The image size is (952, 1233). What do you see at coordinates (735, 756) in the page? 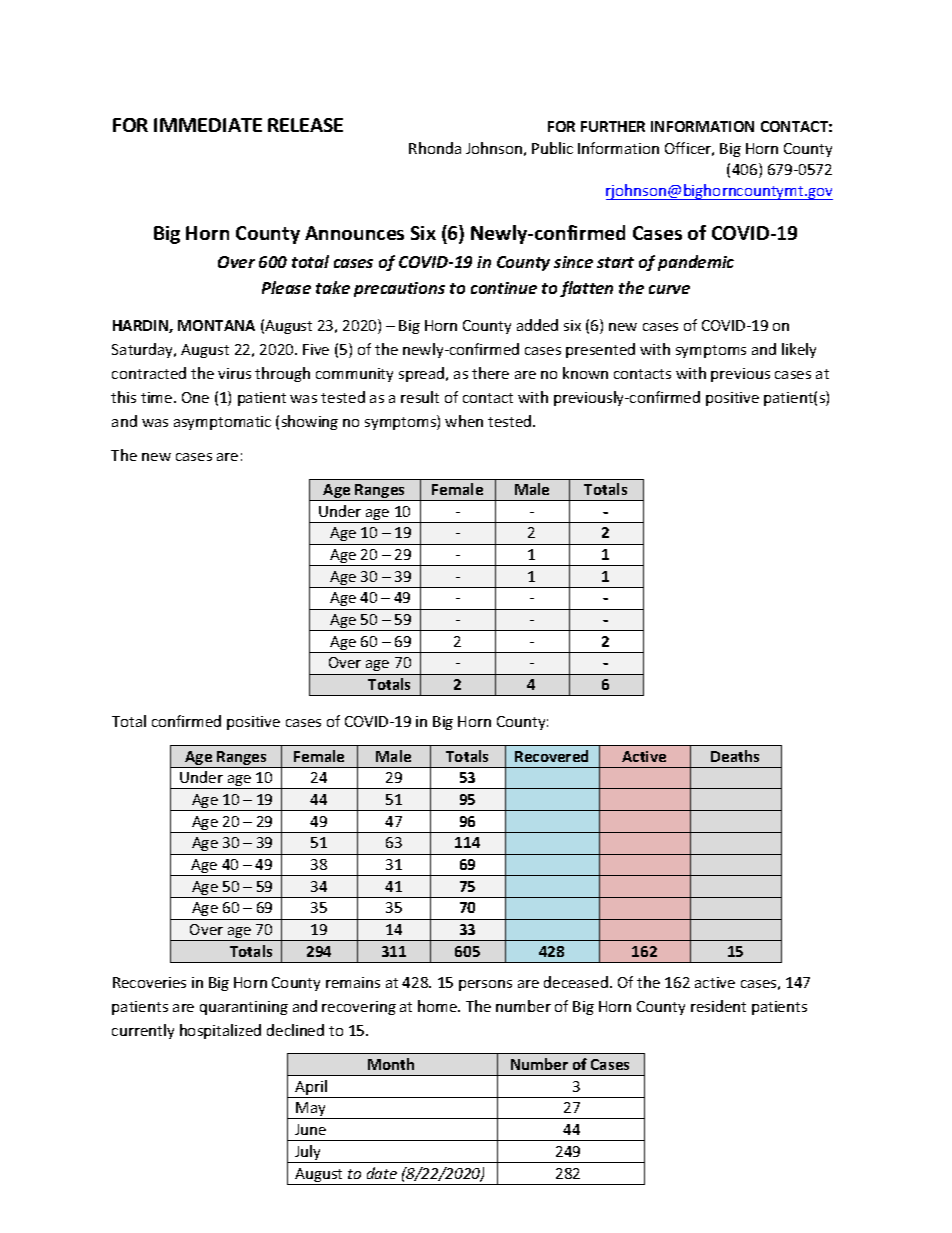
I see `Deaths` at bounding box center [735, 756].
